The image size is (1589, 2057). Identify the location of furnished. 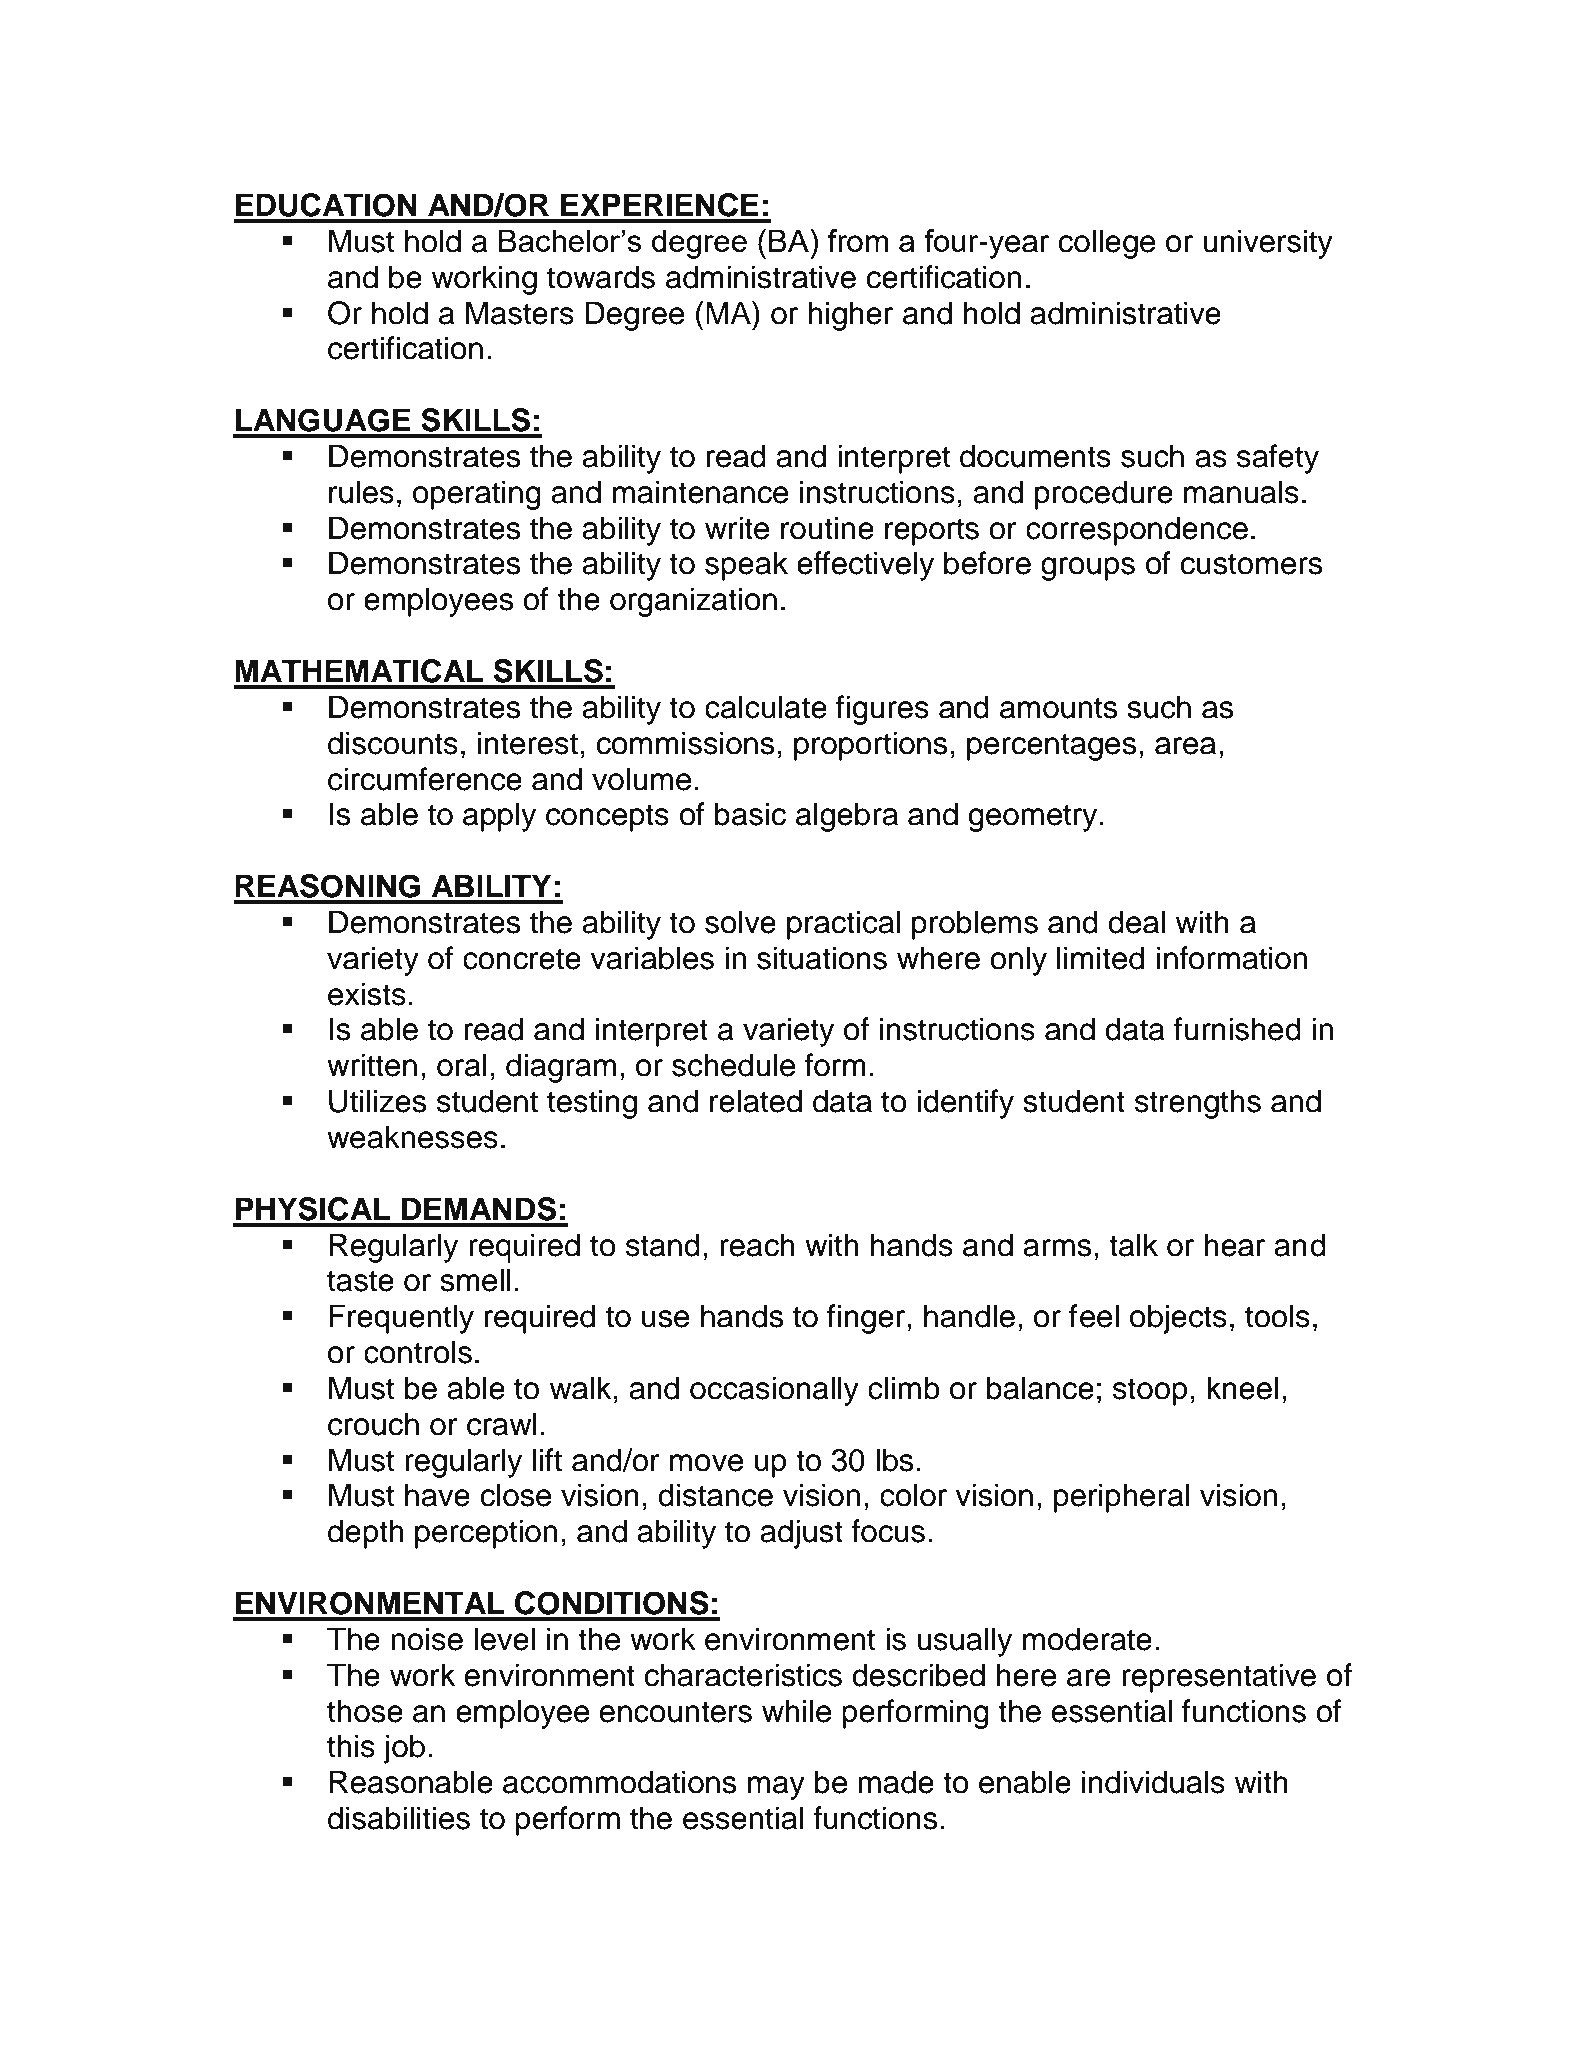
(1237, 1029).
